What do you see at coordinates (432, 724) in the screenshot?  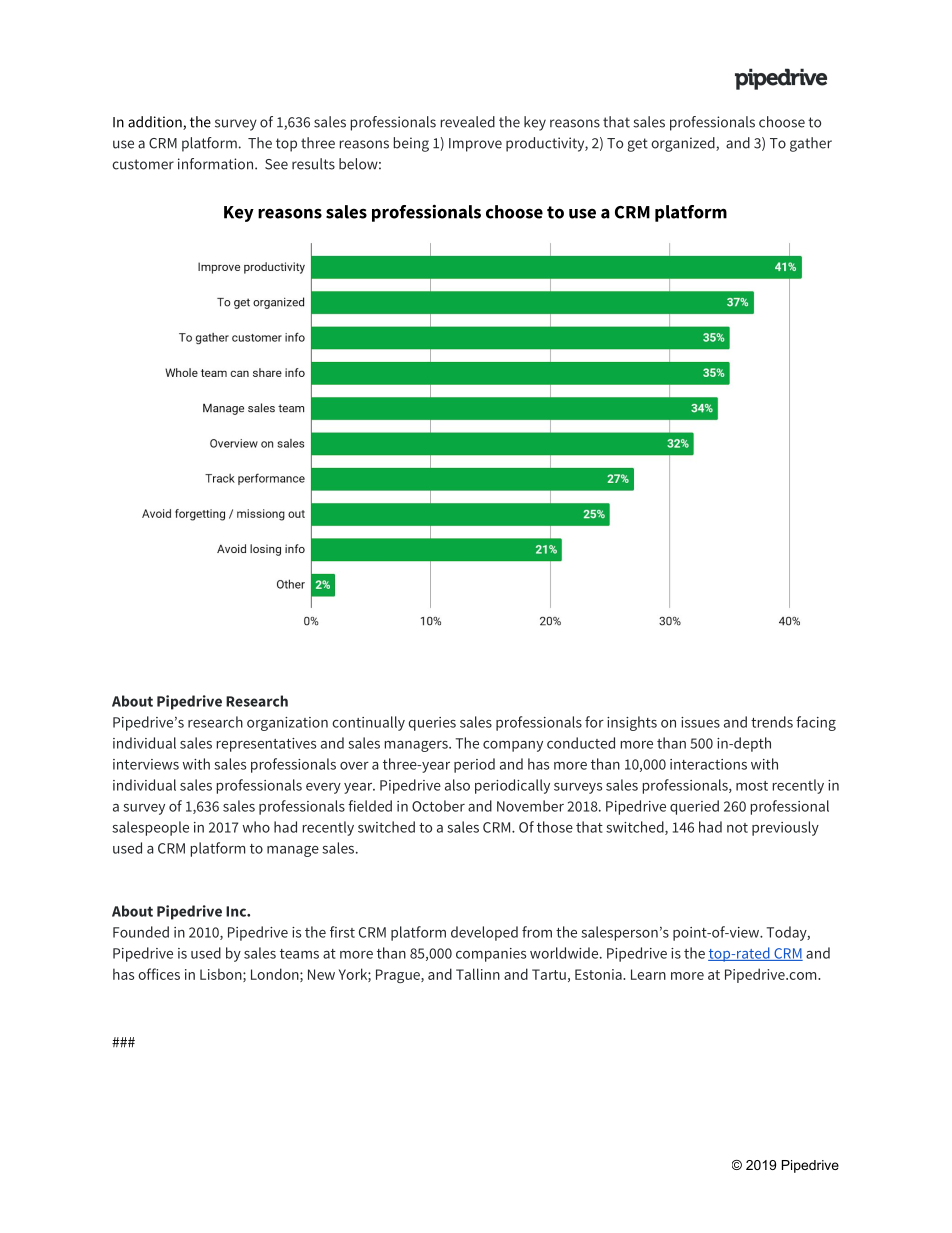 I see `queries` at bounding box center [432, 724].
